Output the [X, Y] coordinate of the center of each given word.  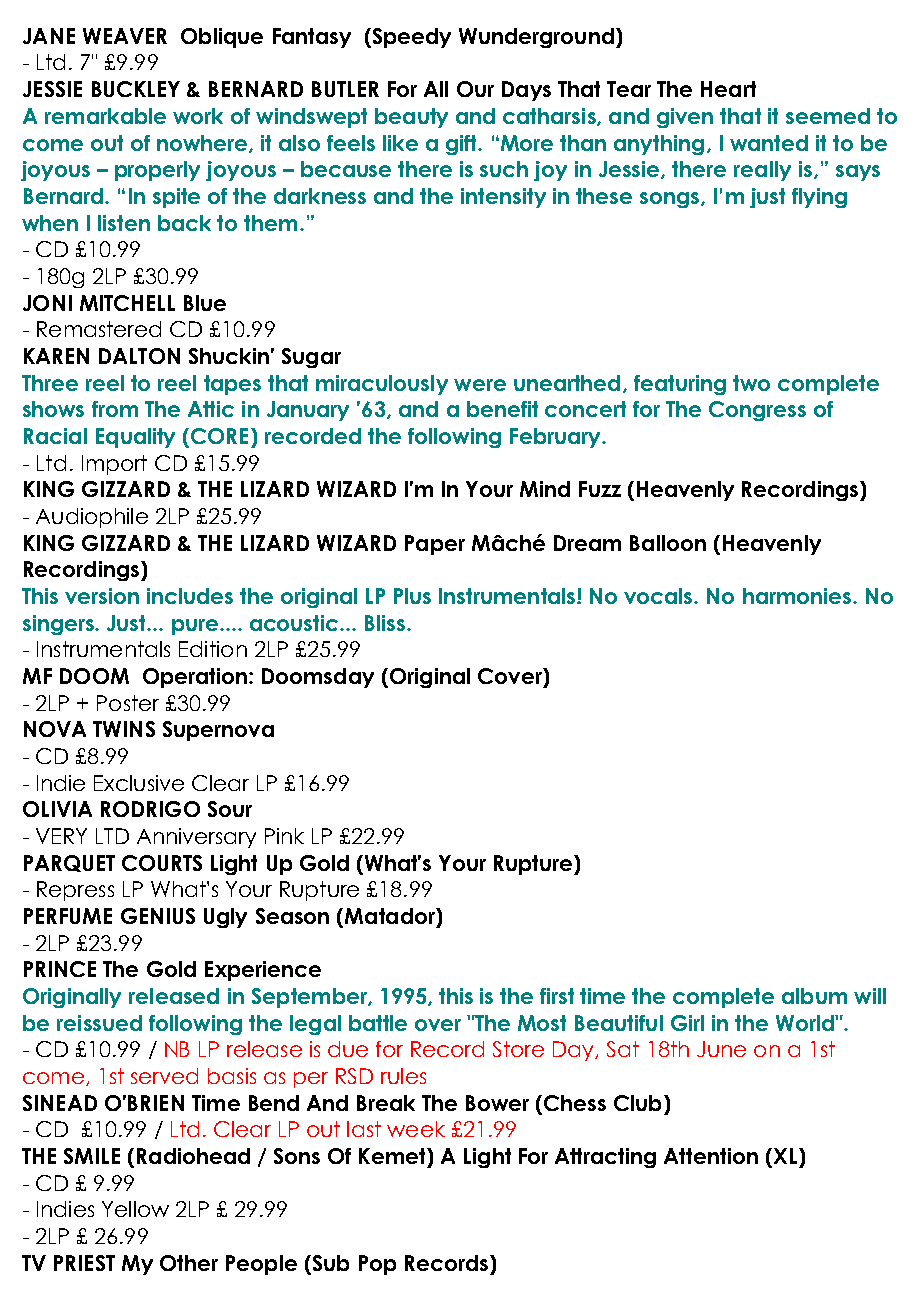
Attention [711, 1156]
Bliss [386, 623]
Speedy [410, 38]
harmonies [798, 596]
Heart [728, 89]
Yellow [135, 1209]
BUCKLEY [136, 89]
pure [195, 627]
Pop [377, 1265]
